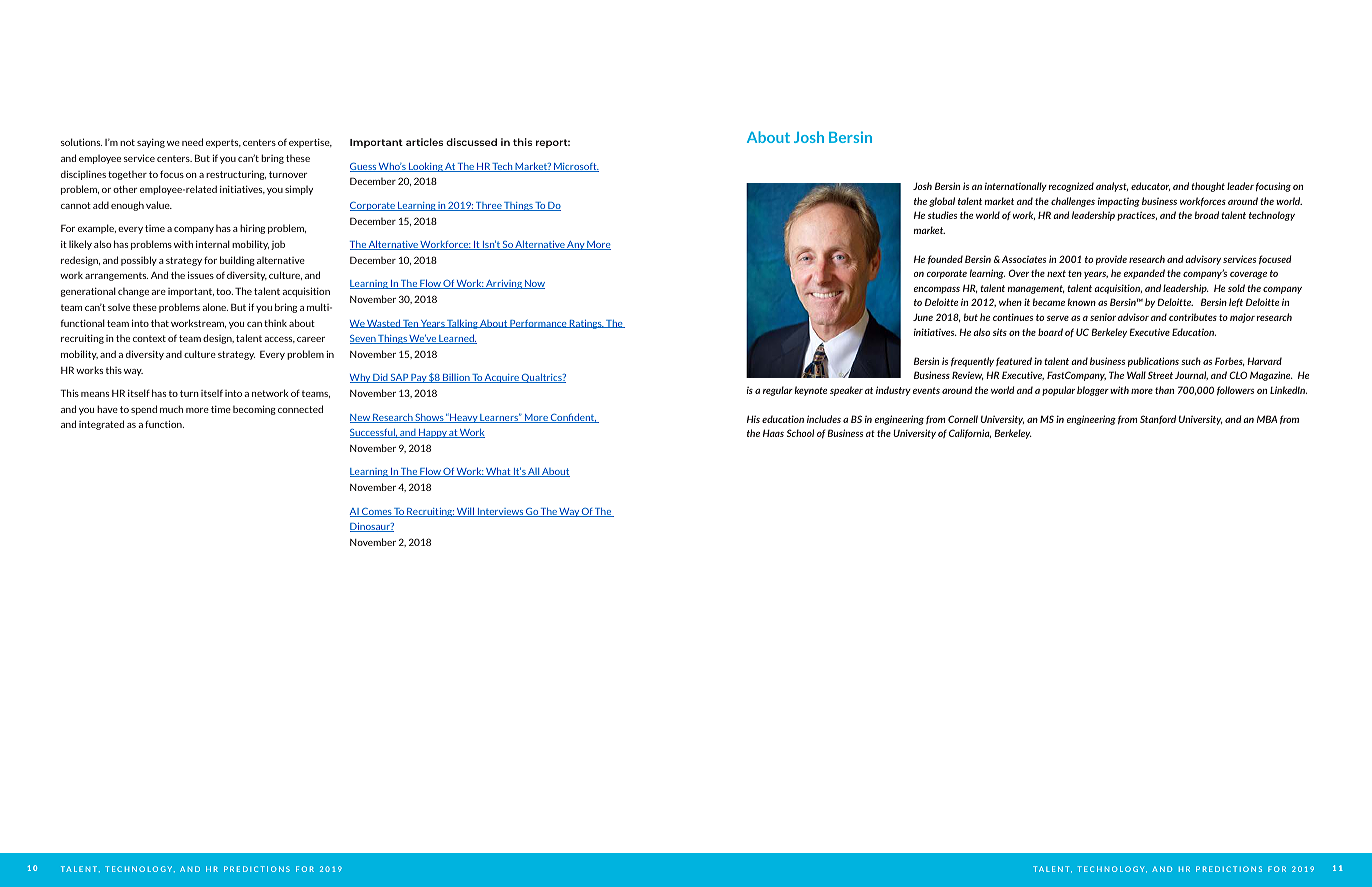 This screenshot has height=887, width=1372. What do you see at coordinates (223, 143) in the screenshot?
I see `experts` at bounding box center [223, 143].
